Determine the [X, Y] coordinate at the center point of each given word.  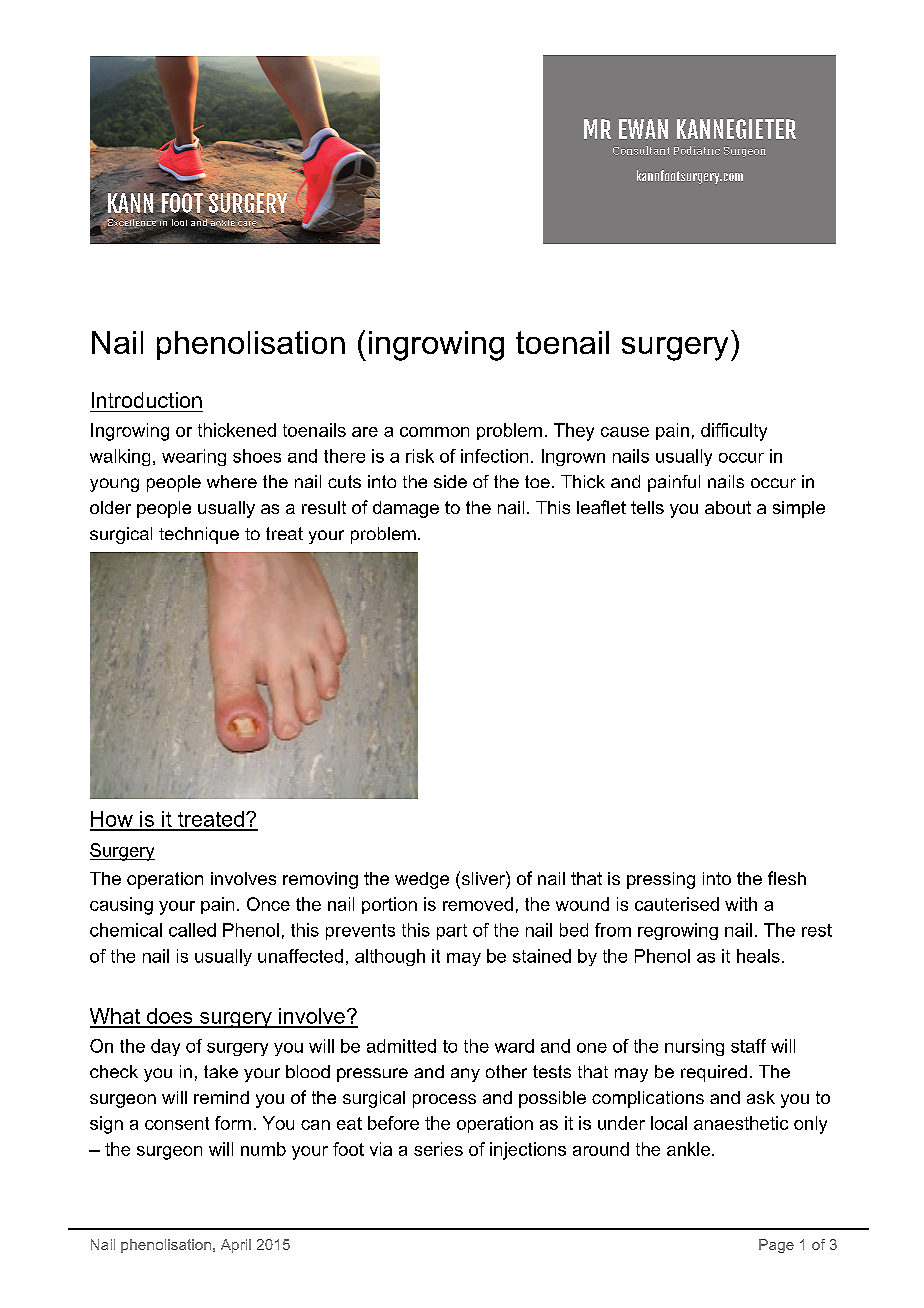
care [248, 223]
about [728, 507]
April [236, 1246]
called [192, 930]
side [450, 481]
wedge [422, 880]
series [438, 1149]
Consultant [641, 150]
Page [776, 1246]
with [741, 904]
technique [199, 535]
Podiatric [697, 150]
